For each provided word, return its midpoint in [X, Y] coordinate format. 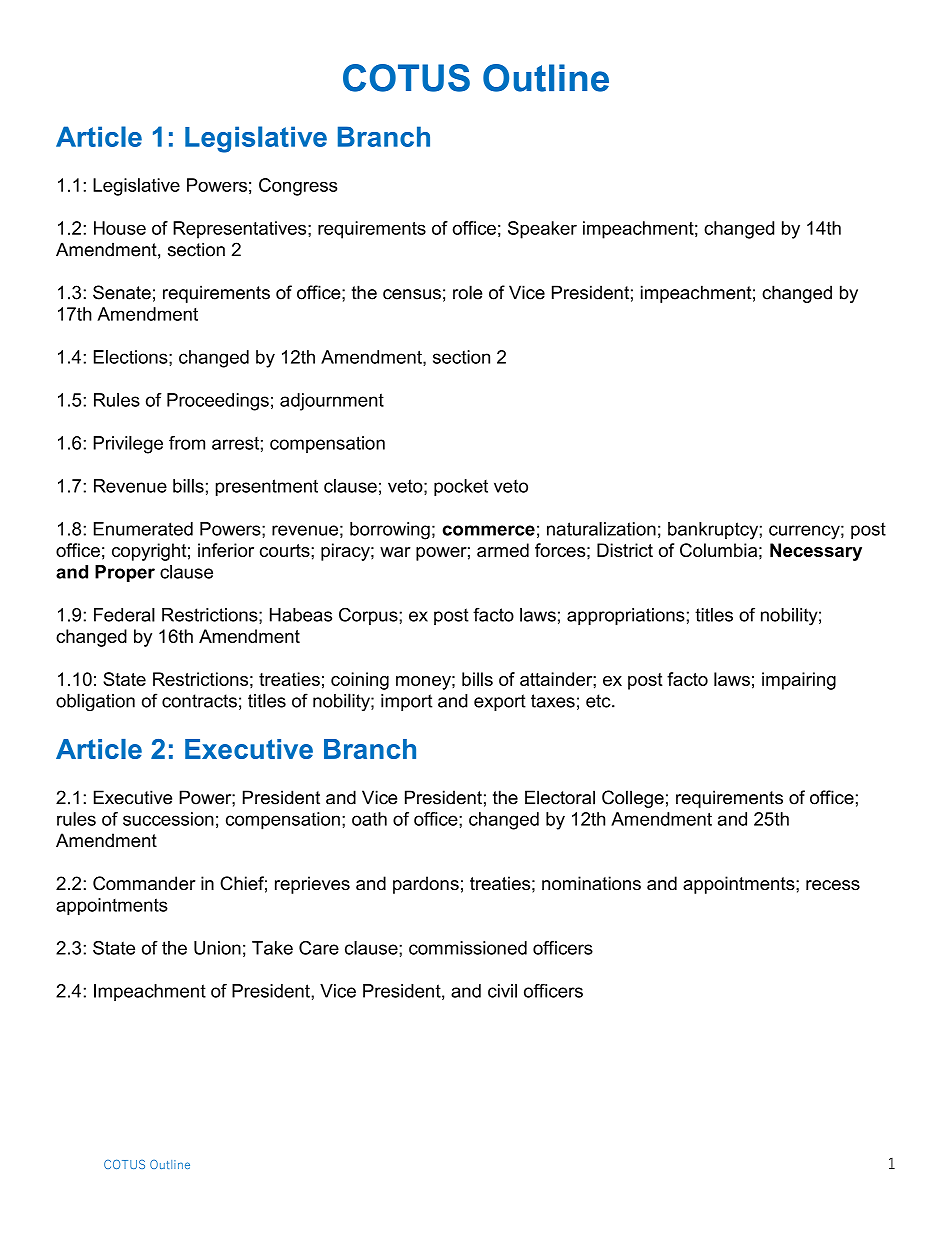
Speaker [542, 230]
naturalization [601, 529]
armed [503, 550]
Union [217, 948]
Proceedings [218, 402]
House [120, 228]
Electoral [560, 797]
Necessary [816, 552]
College [633, 799]
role [467, 292]
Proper [125, 573]
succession [168, 819]
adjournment [332, 402]
